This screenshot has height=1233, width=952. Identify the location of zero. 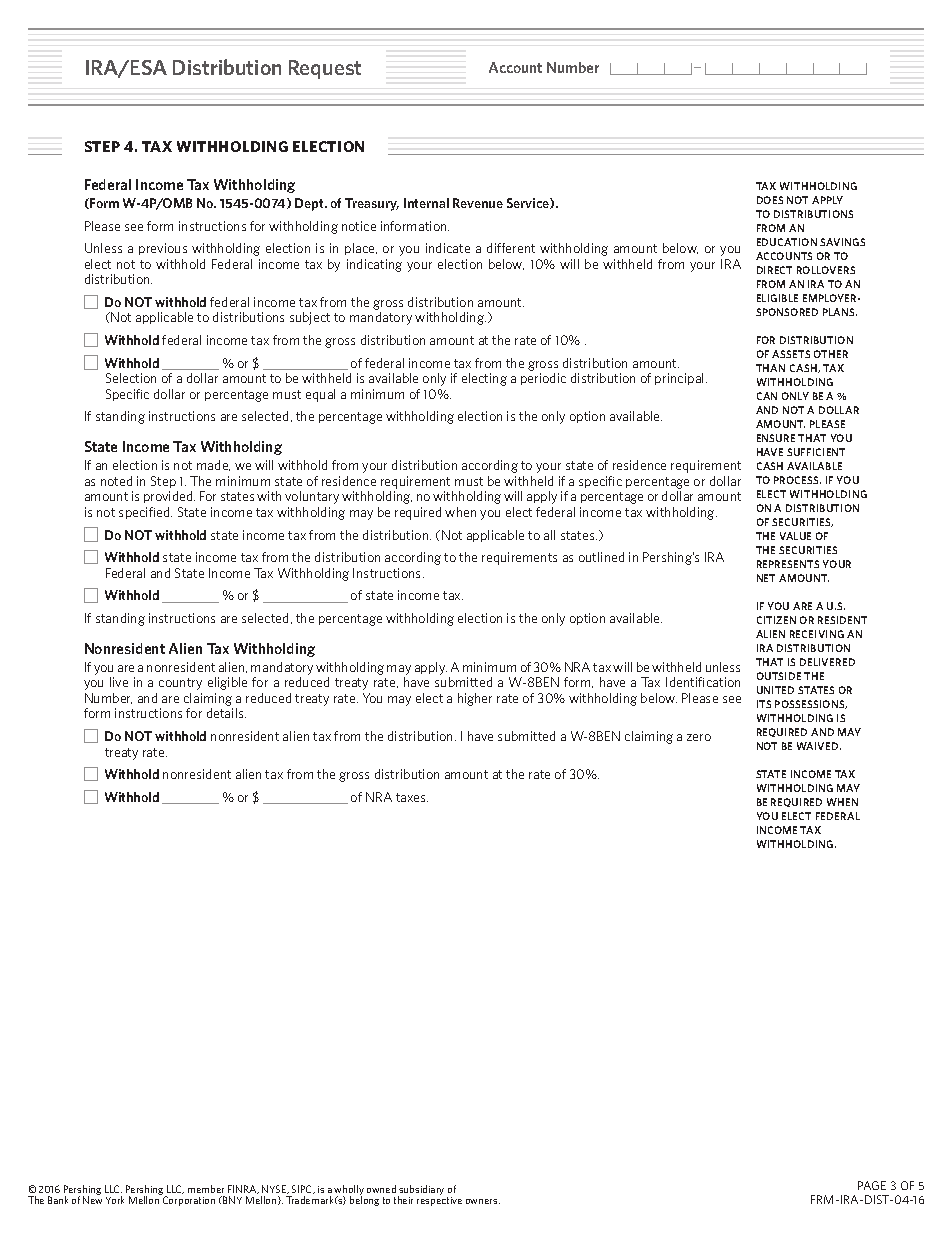
(699, 737).
